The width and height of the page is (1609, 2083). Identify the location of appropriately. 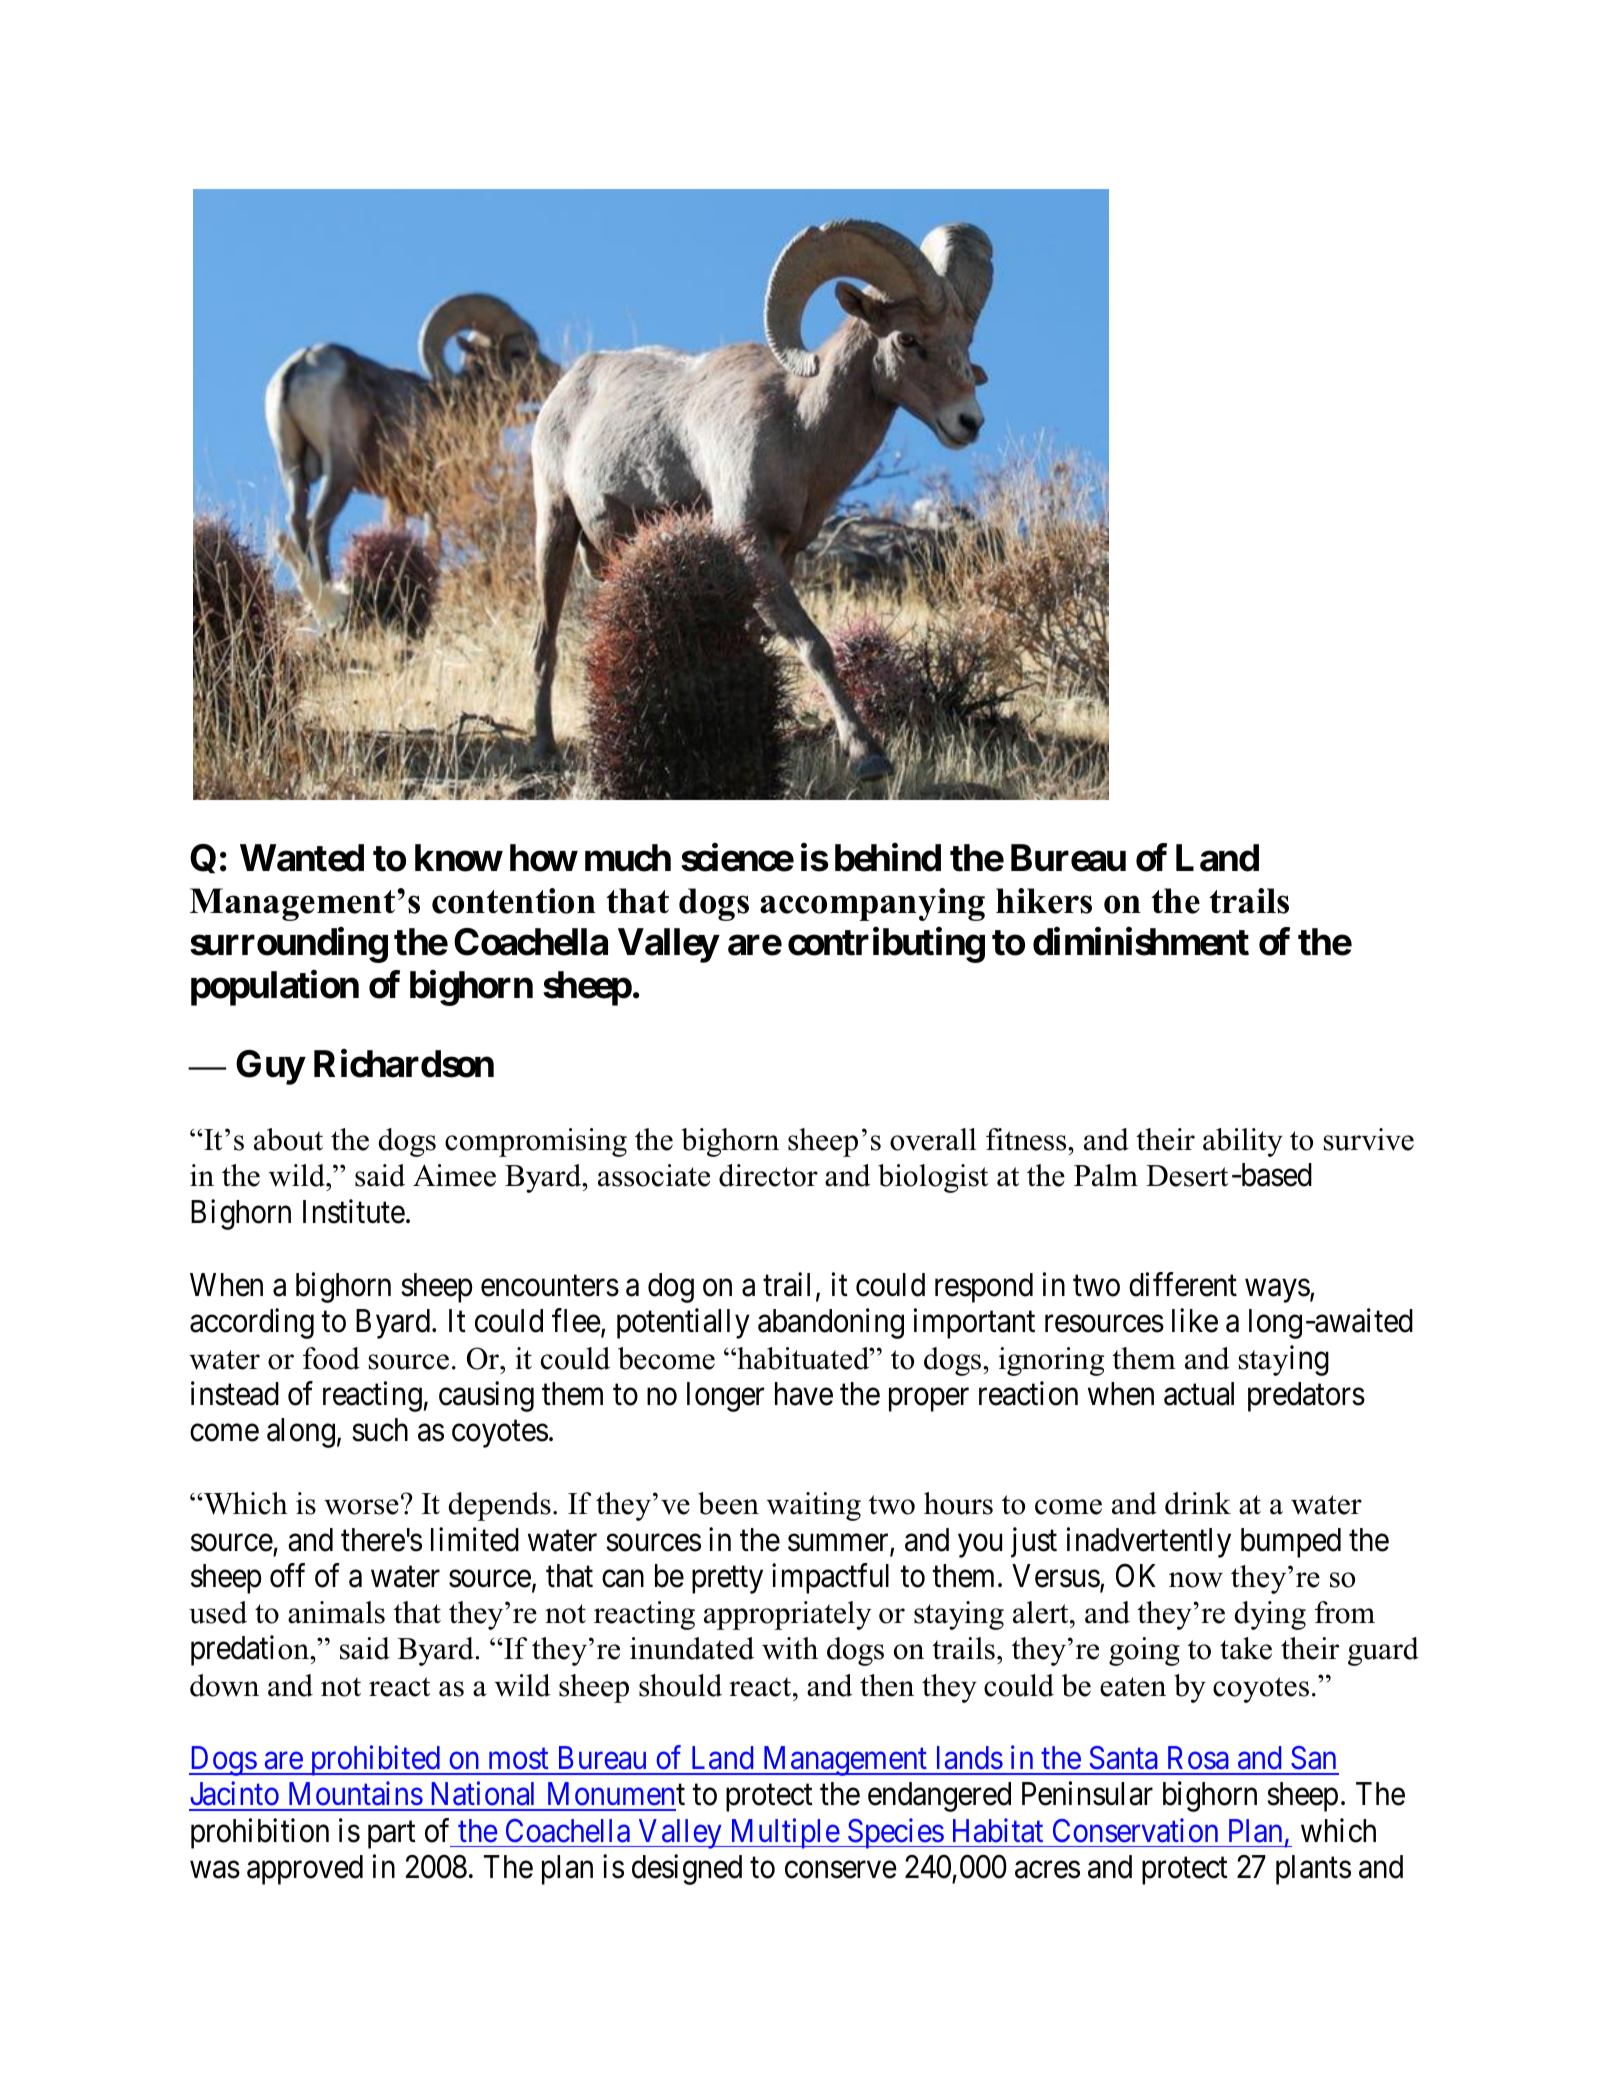
(787, 1615).
